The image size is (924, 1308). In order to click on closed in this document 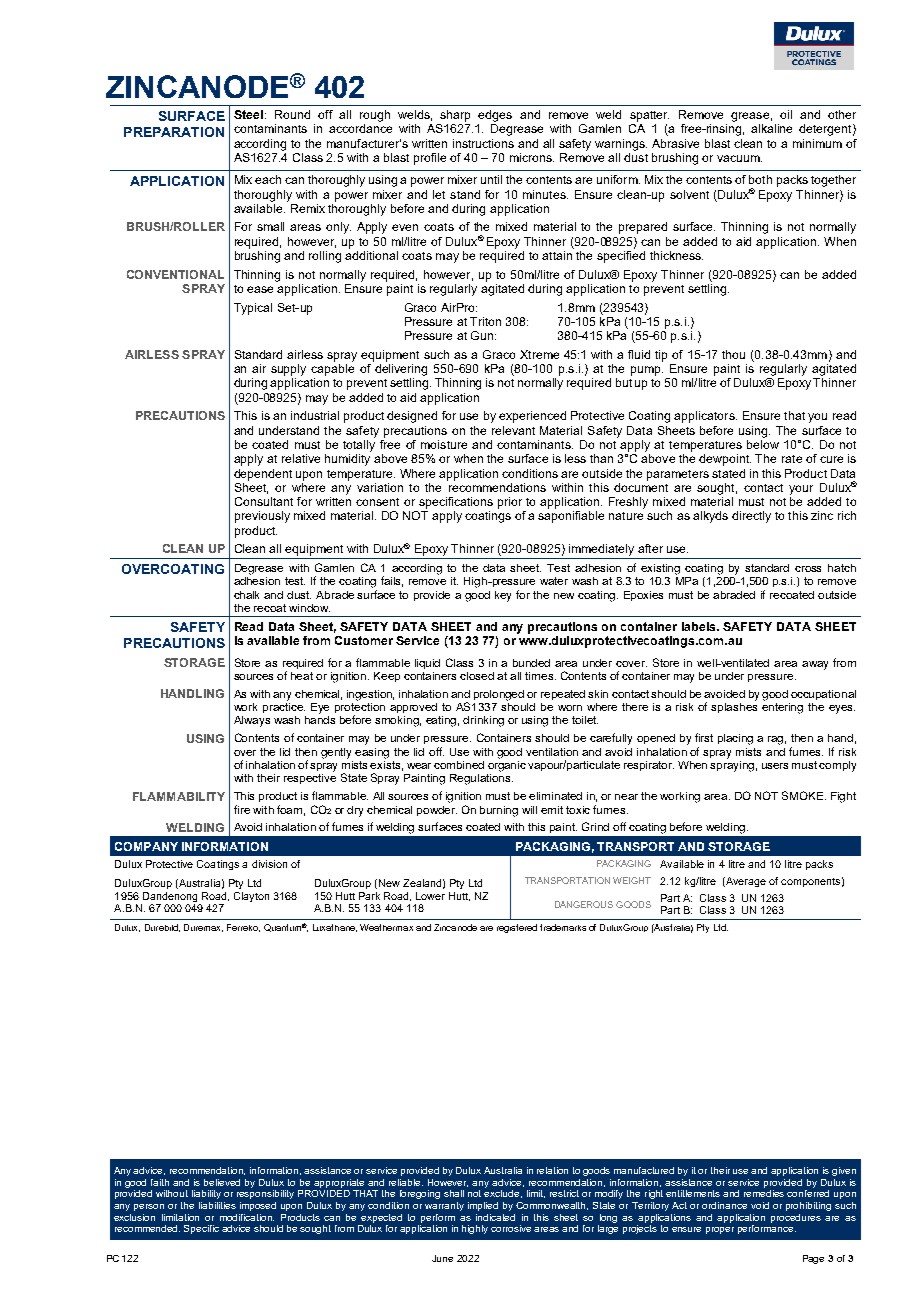, I will do `click(477, 676)`.
